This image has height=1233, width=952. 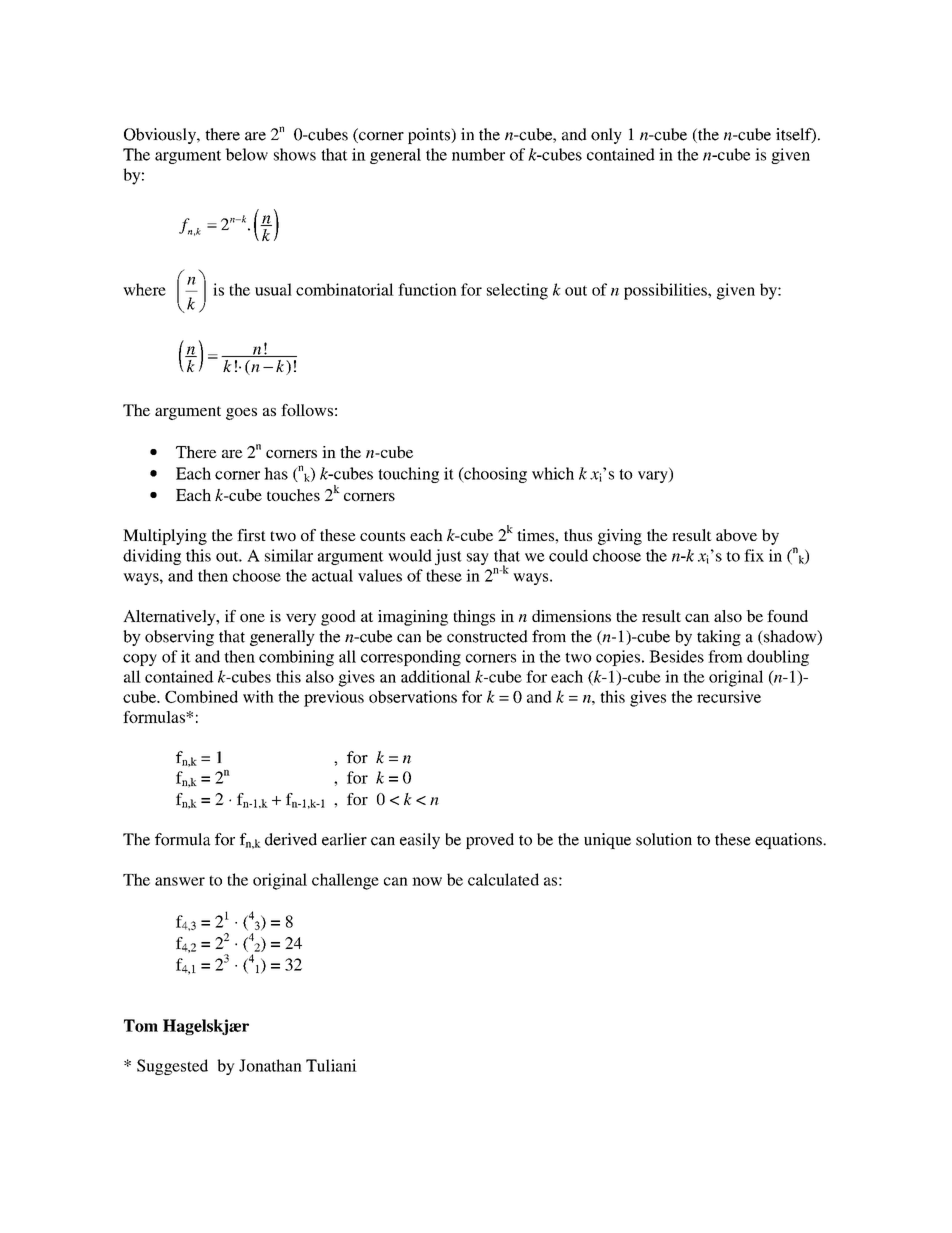 I want to click on number, so click(x=478, y=154).
